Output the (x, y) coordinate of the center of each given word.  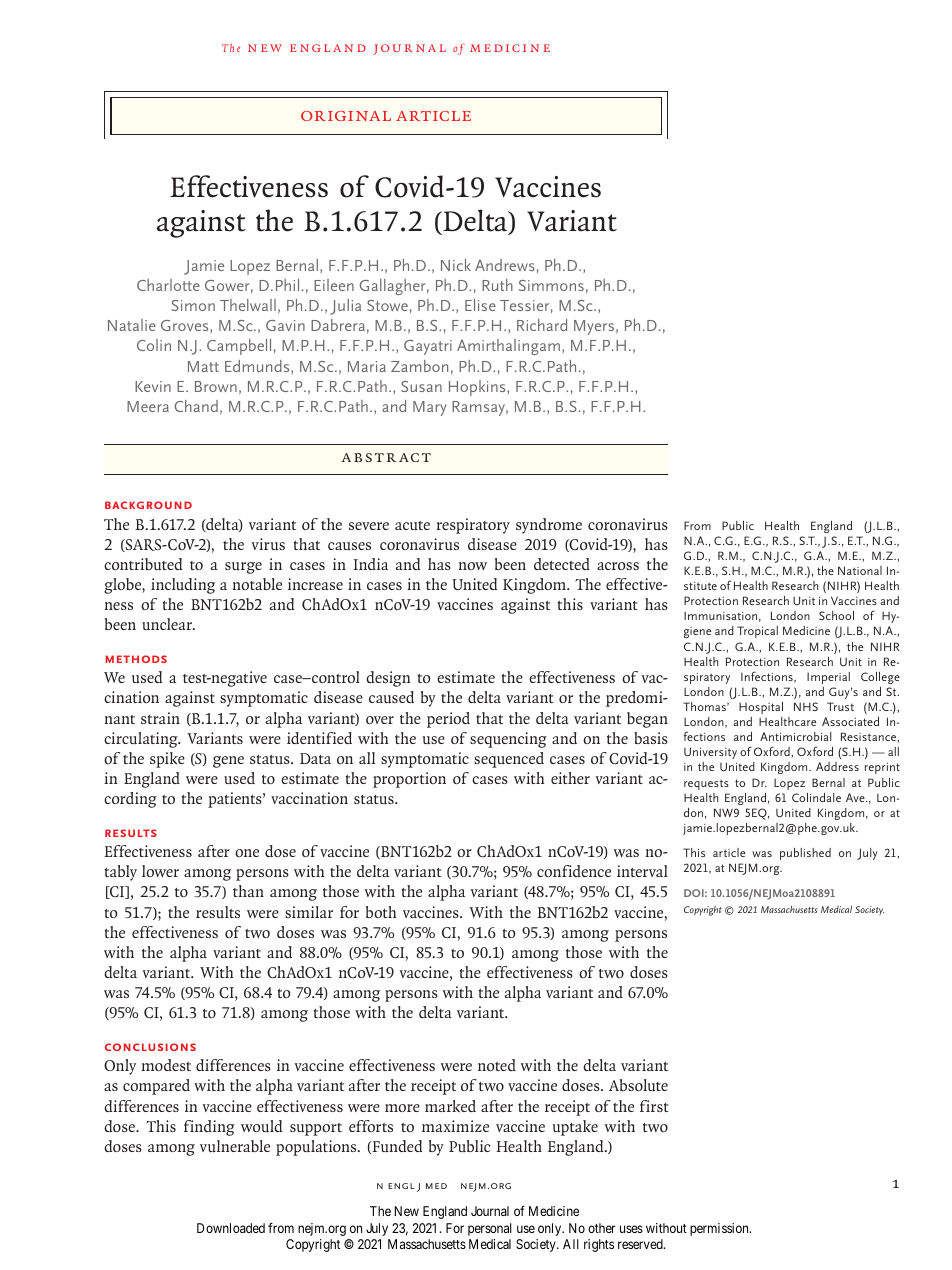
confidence (574, 871)
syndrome (549, 526)
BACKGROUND (148, 505)
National (860, 570)
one (247, 853)
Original (346, 116)
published (805, 854)
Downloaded (231, 1228)
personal (490, 1229)
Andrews (505, 265)
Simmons (551, 285)
